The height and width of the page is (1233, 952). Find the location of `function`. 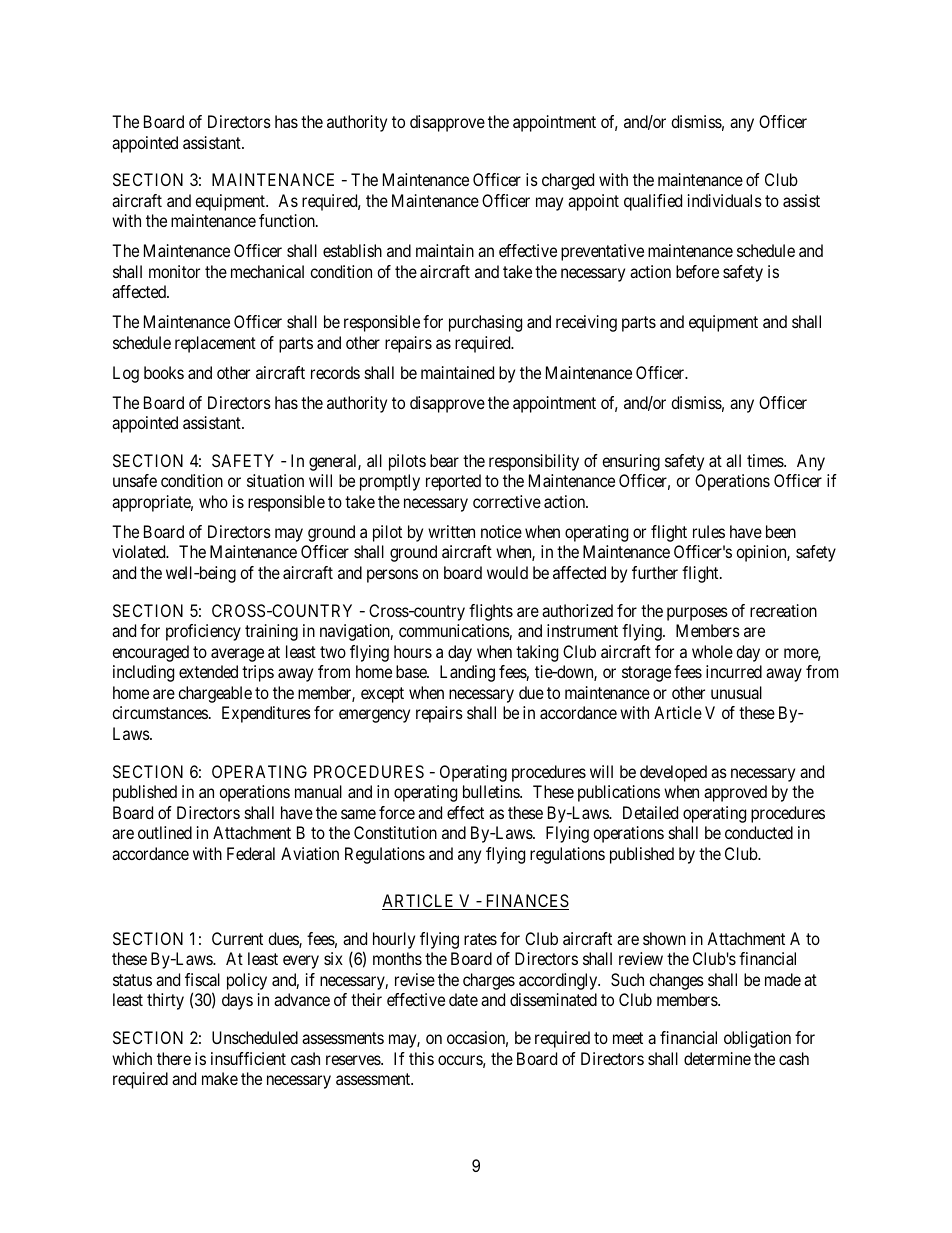

function is located at coordinates (288, 220).
